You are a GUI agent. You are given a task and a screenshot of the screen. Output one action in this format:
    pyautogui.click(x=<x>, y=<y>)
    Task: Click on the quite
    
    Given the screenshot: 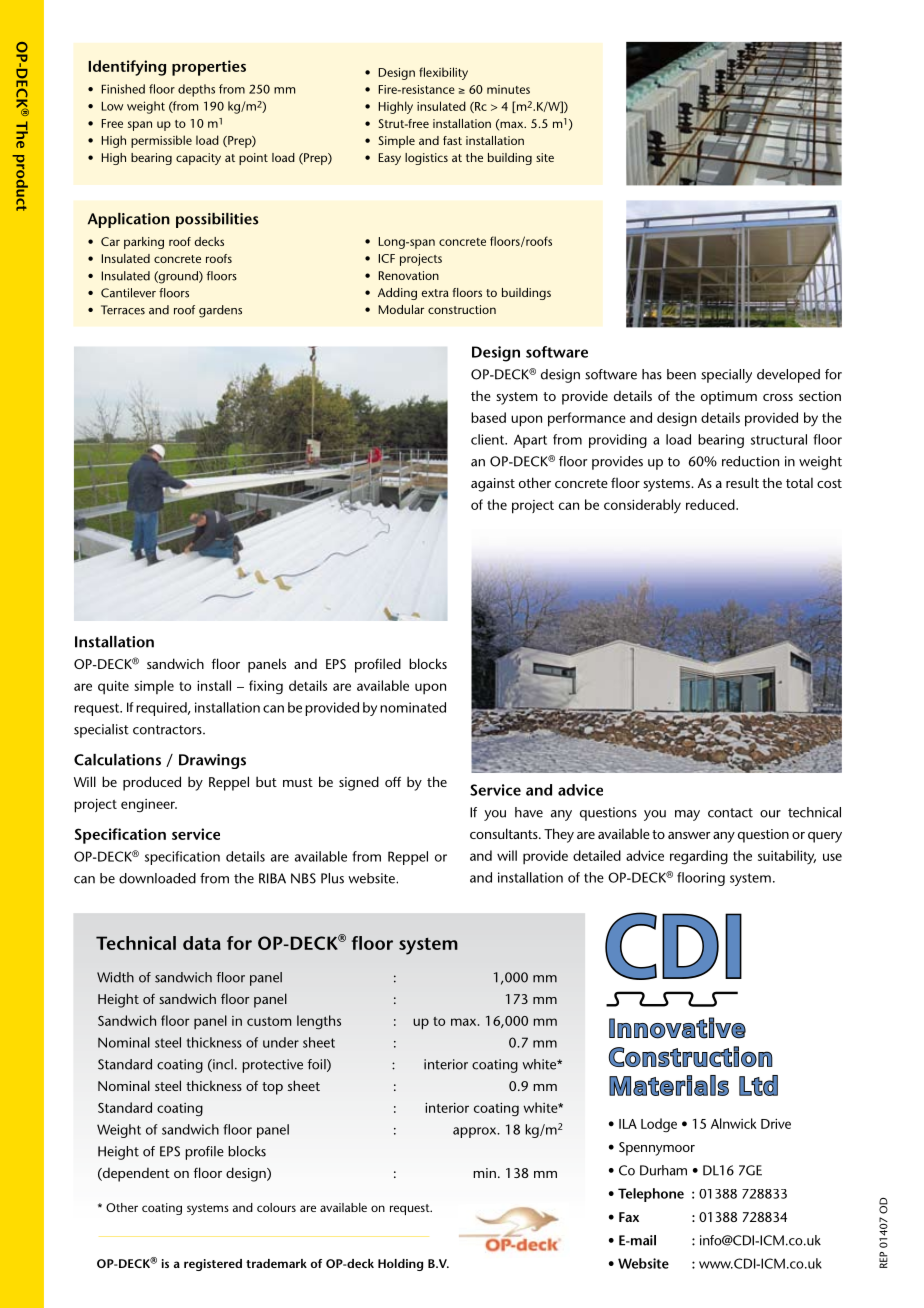 What is the action you would take?
    pyautogui.click(x=113, y=688)
